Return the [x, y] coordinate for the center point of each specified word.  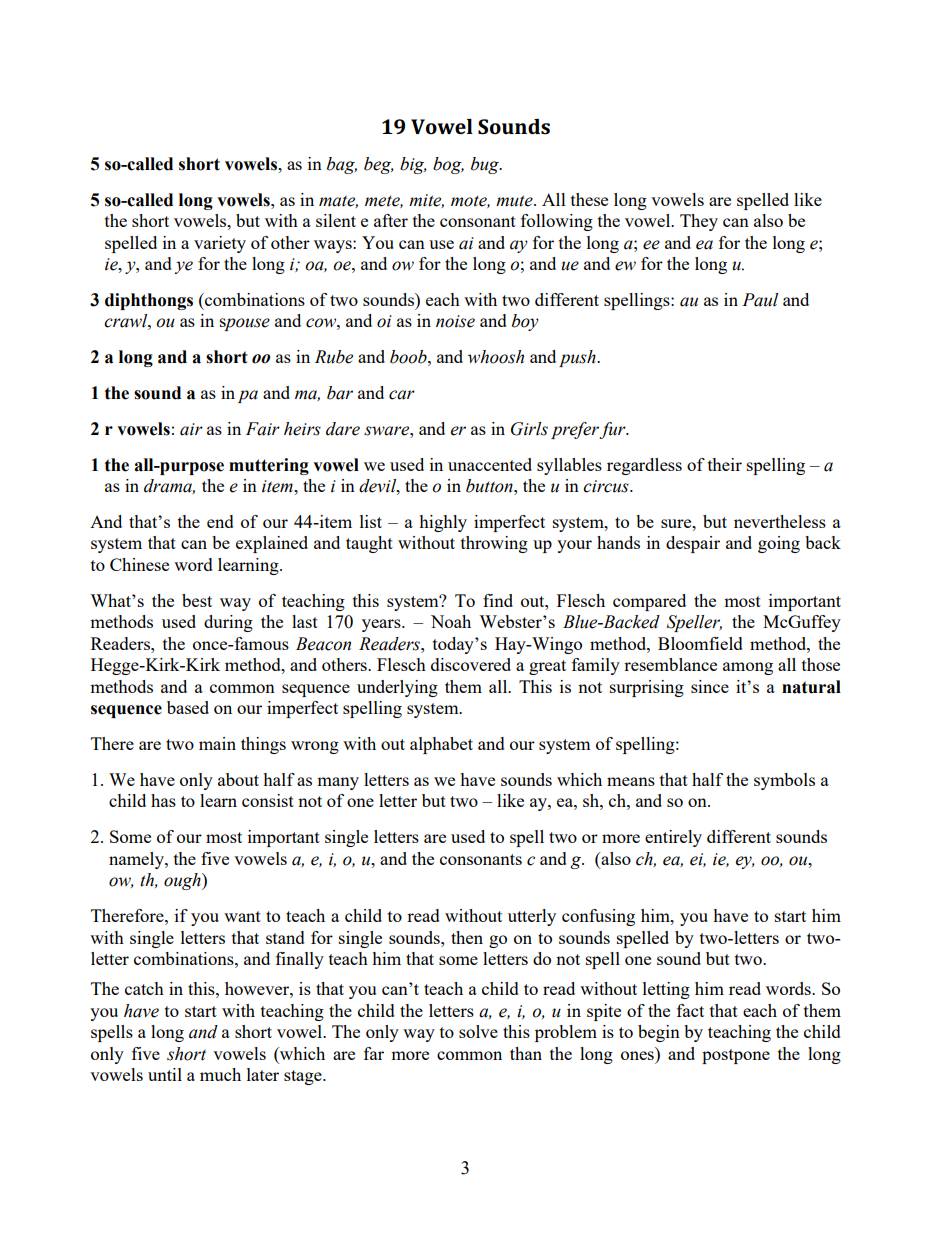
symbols [784, 781]
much [220, 1074]
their [725, 464]
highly [443, 523]
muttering [269, 466]
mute [515, 201]
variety [220, 244]
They [699, 222]
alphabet [441, 745]
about [238, 779]
